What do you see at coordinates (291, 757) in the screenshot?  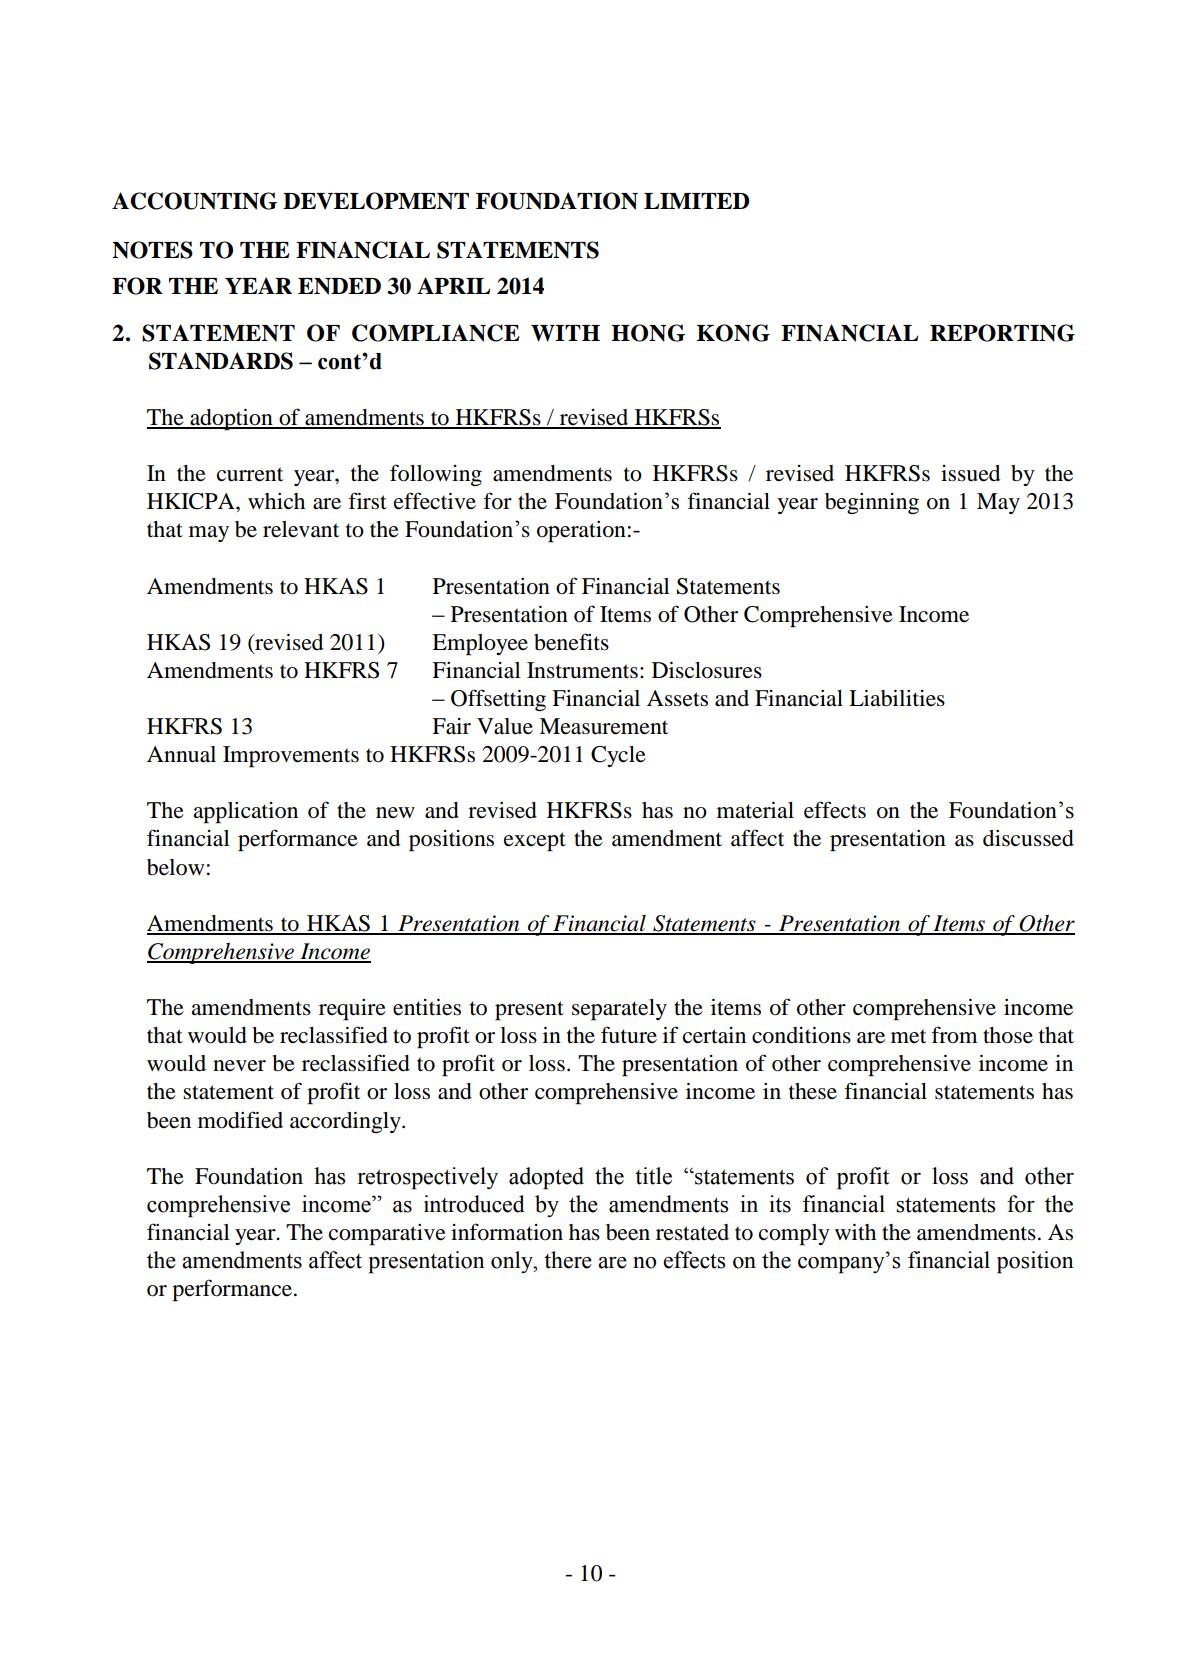 I see `Improvements` at bounding box center [291, 757].
